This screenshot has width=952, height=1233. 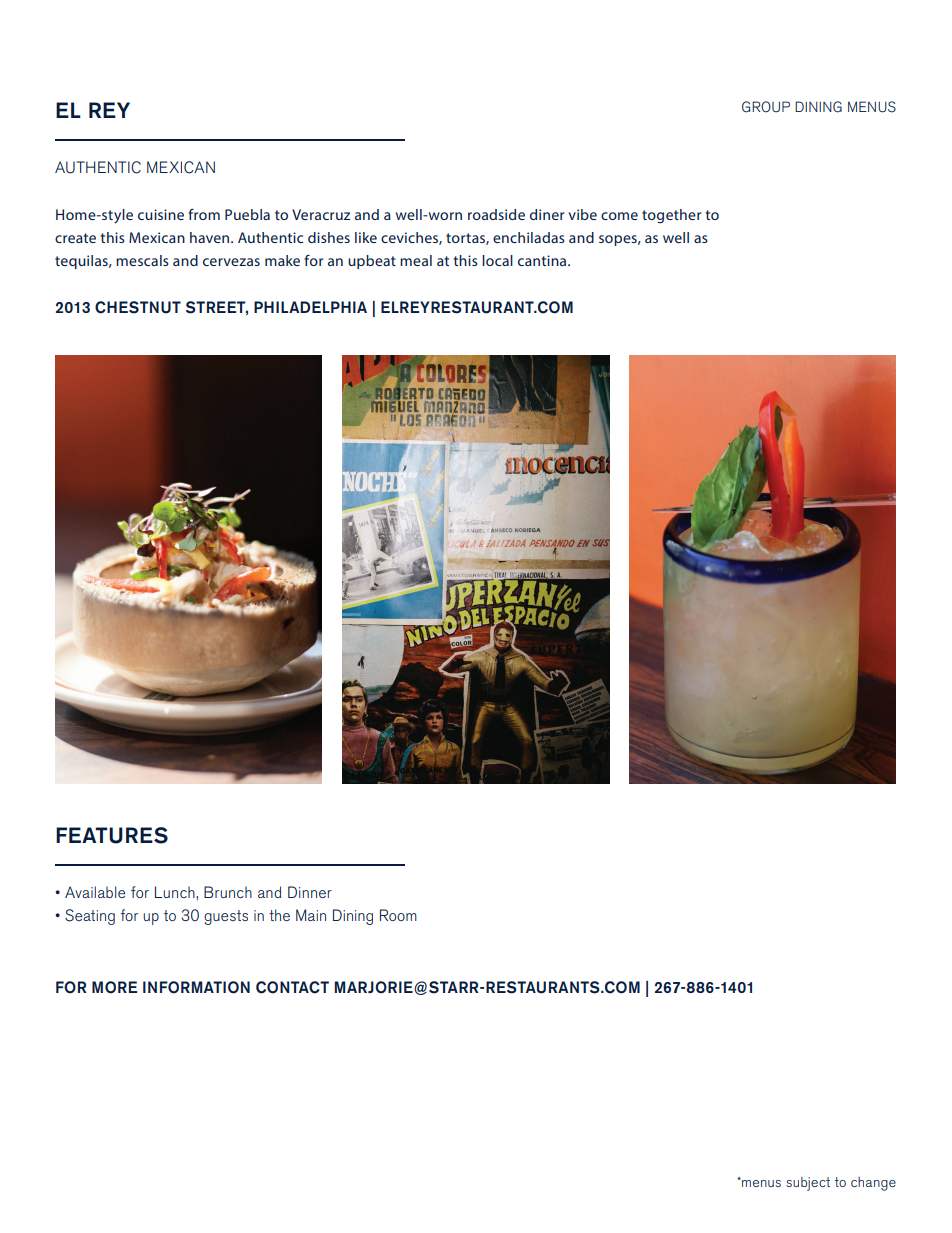 I want to click on CONTACT, so click(x=292, y=987).
